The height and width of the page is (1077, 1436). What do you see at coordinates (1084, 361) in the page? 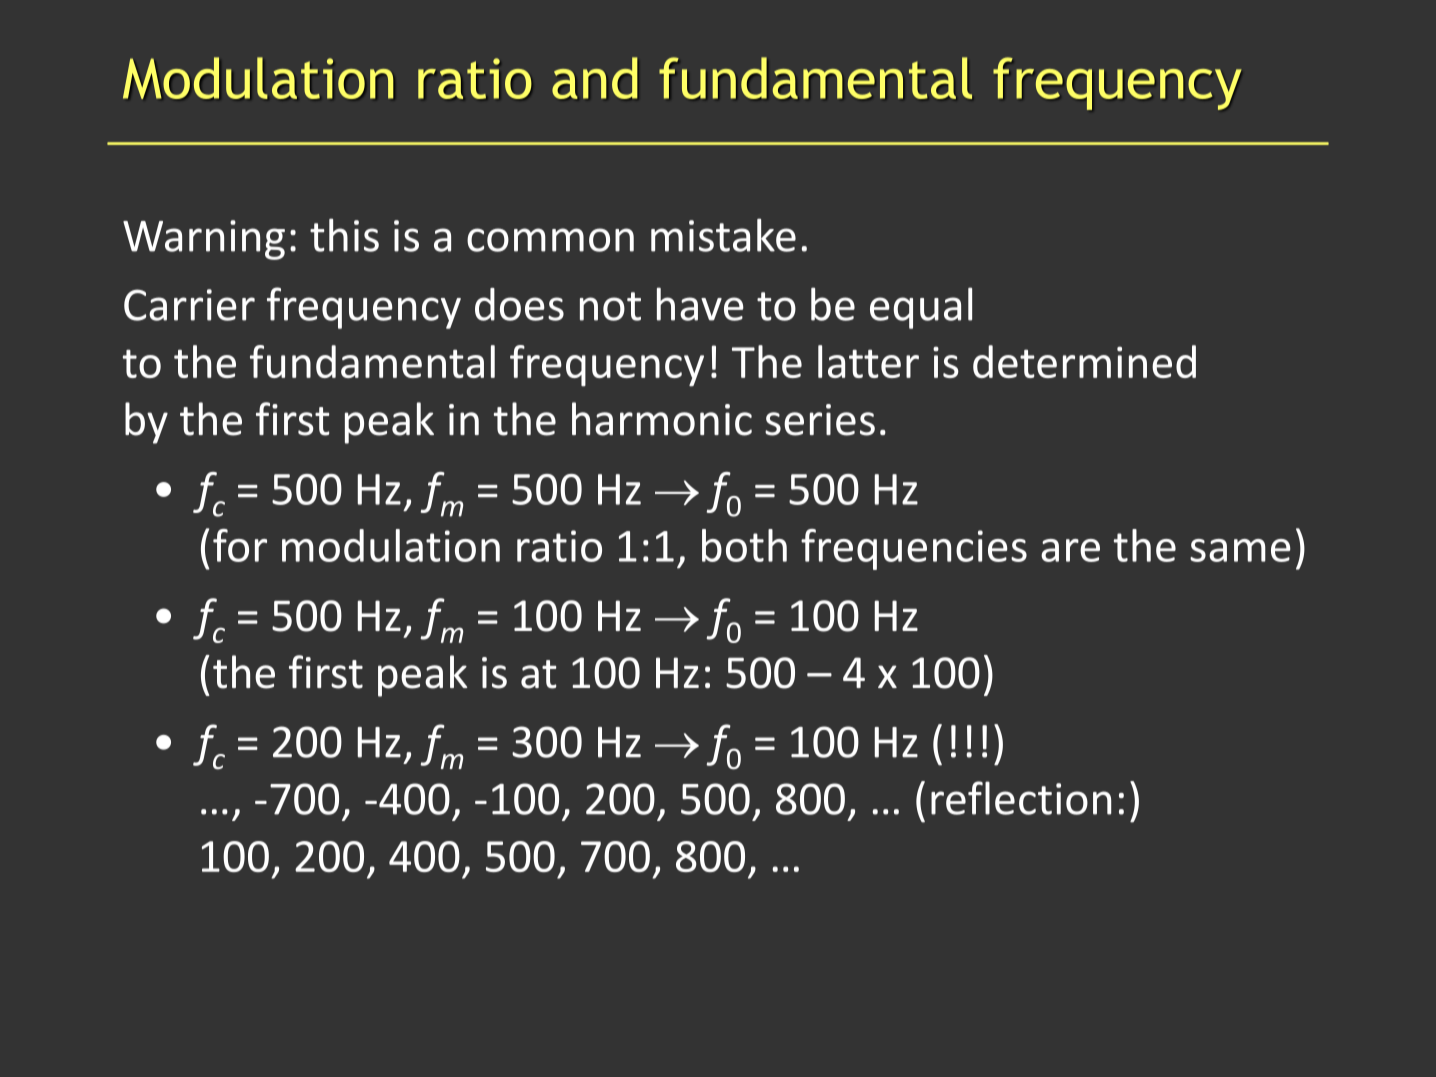
I see `determined` at bounding box center [1084, 361].
